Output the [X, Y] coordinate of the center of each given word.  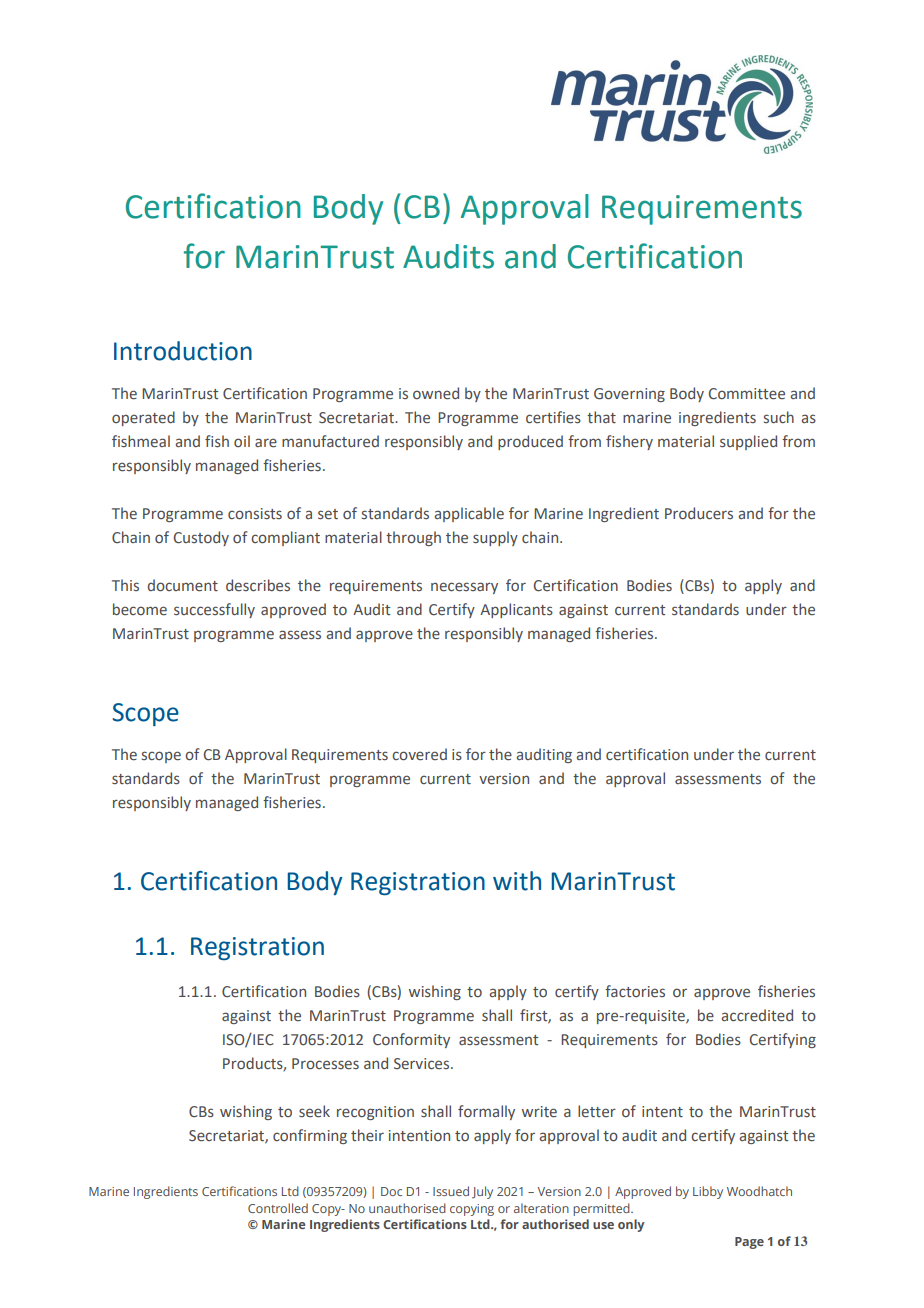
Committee [747, 394]
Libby [708, 1192]
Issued [451, 1191]
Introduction [183, 351]
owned [436, 393]
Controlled [278, 1208]
